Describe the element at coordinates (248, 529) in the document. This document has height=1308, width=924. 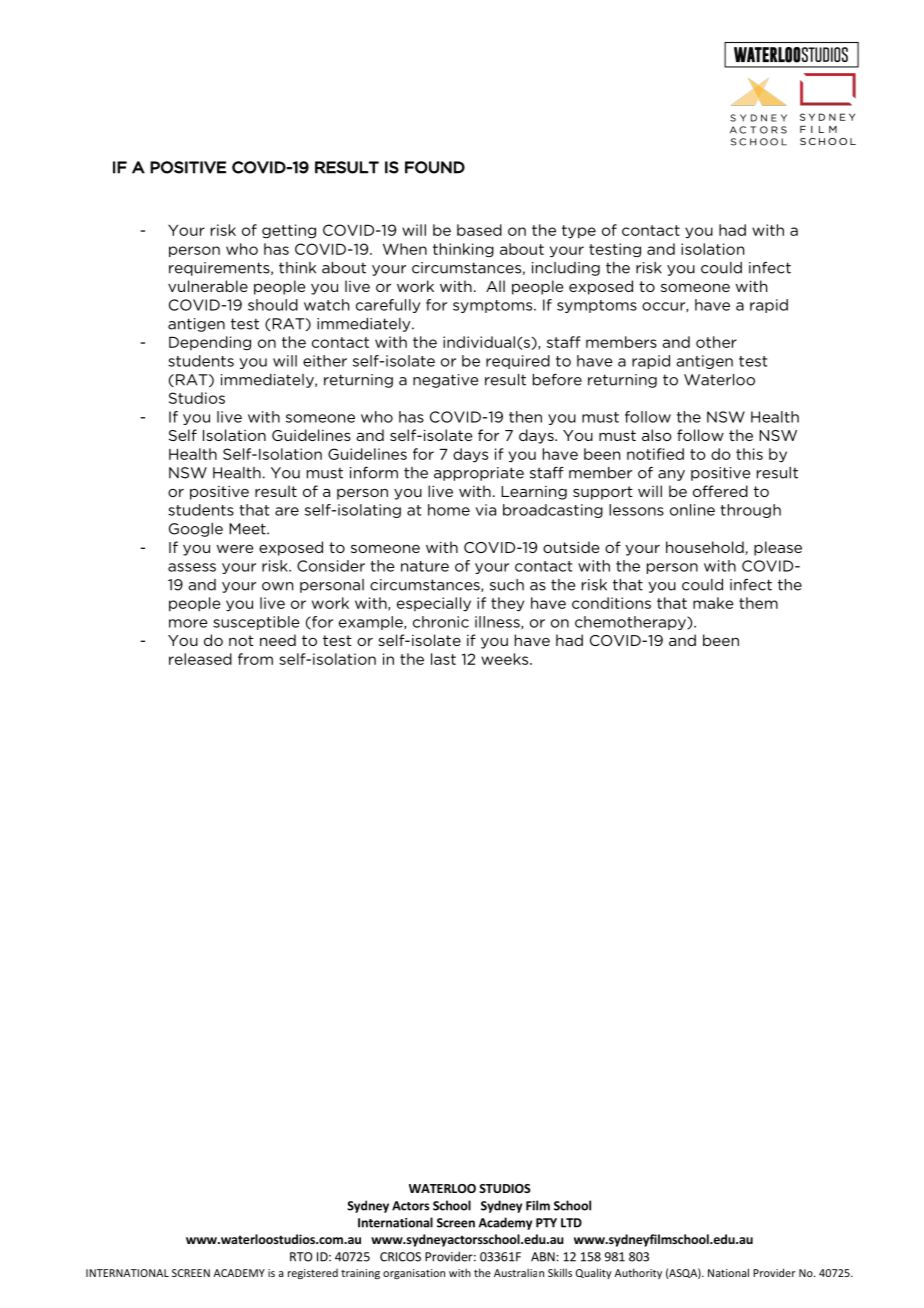
I see `Meet` at that location.
